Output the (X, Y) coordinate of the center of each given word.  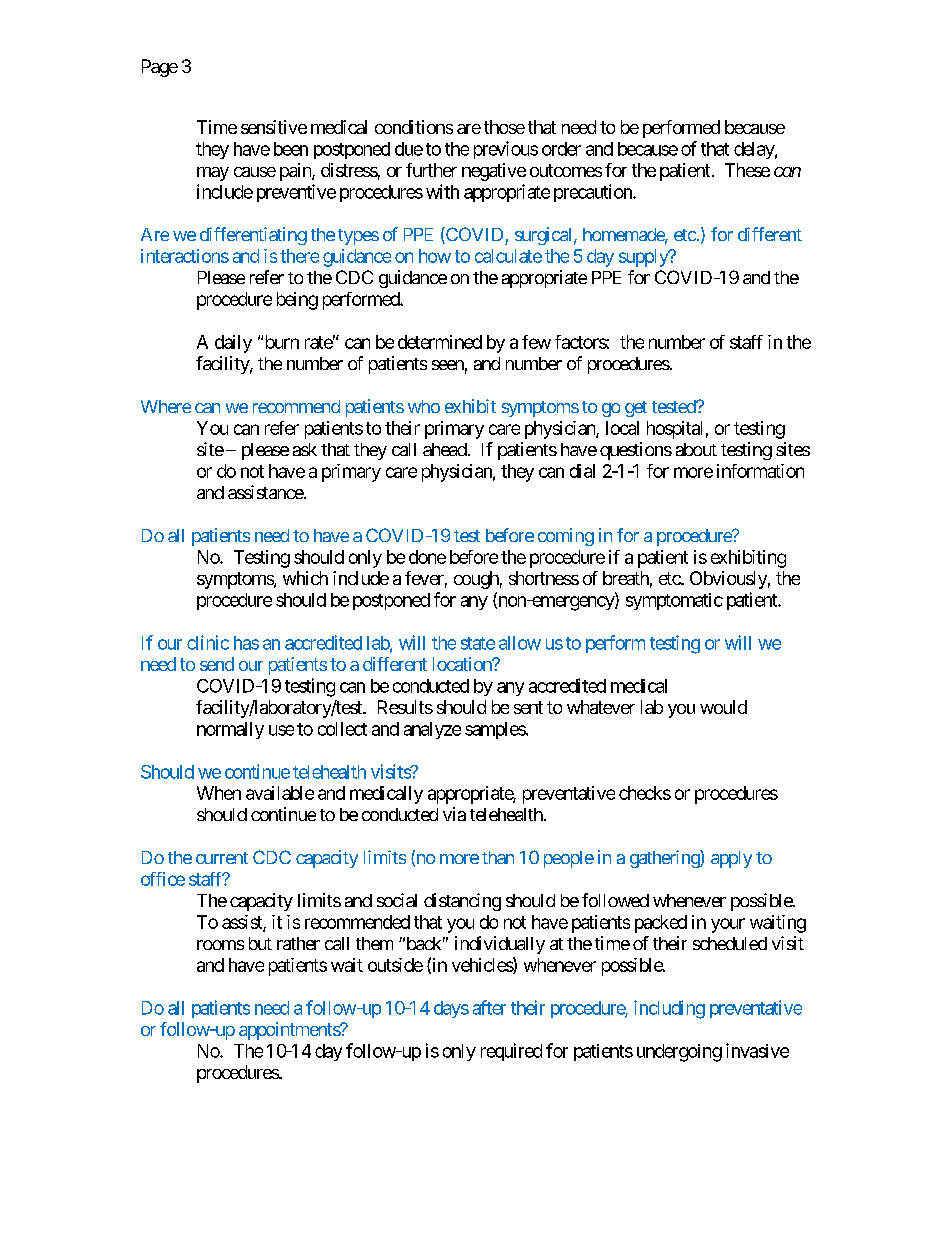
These (747, 170)
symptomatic (674, 601)
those (504, 127)
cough (476, 580)
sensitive (274, 127)
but (260, 943)
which (305, 578)
